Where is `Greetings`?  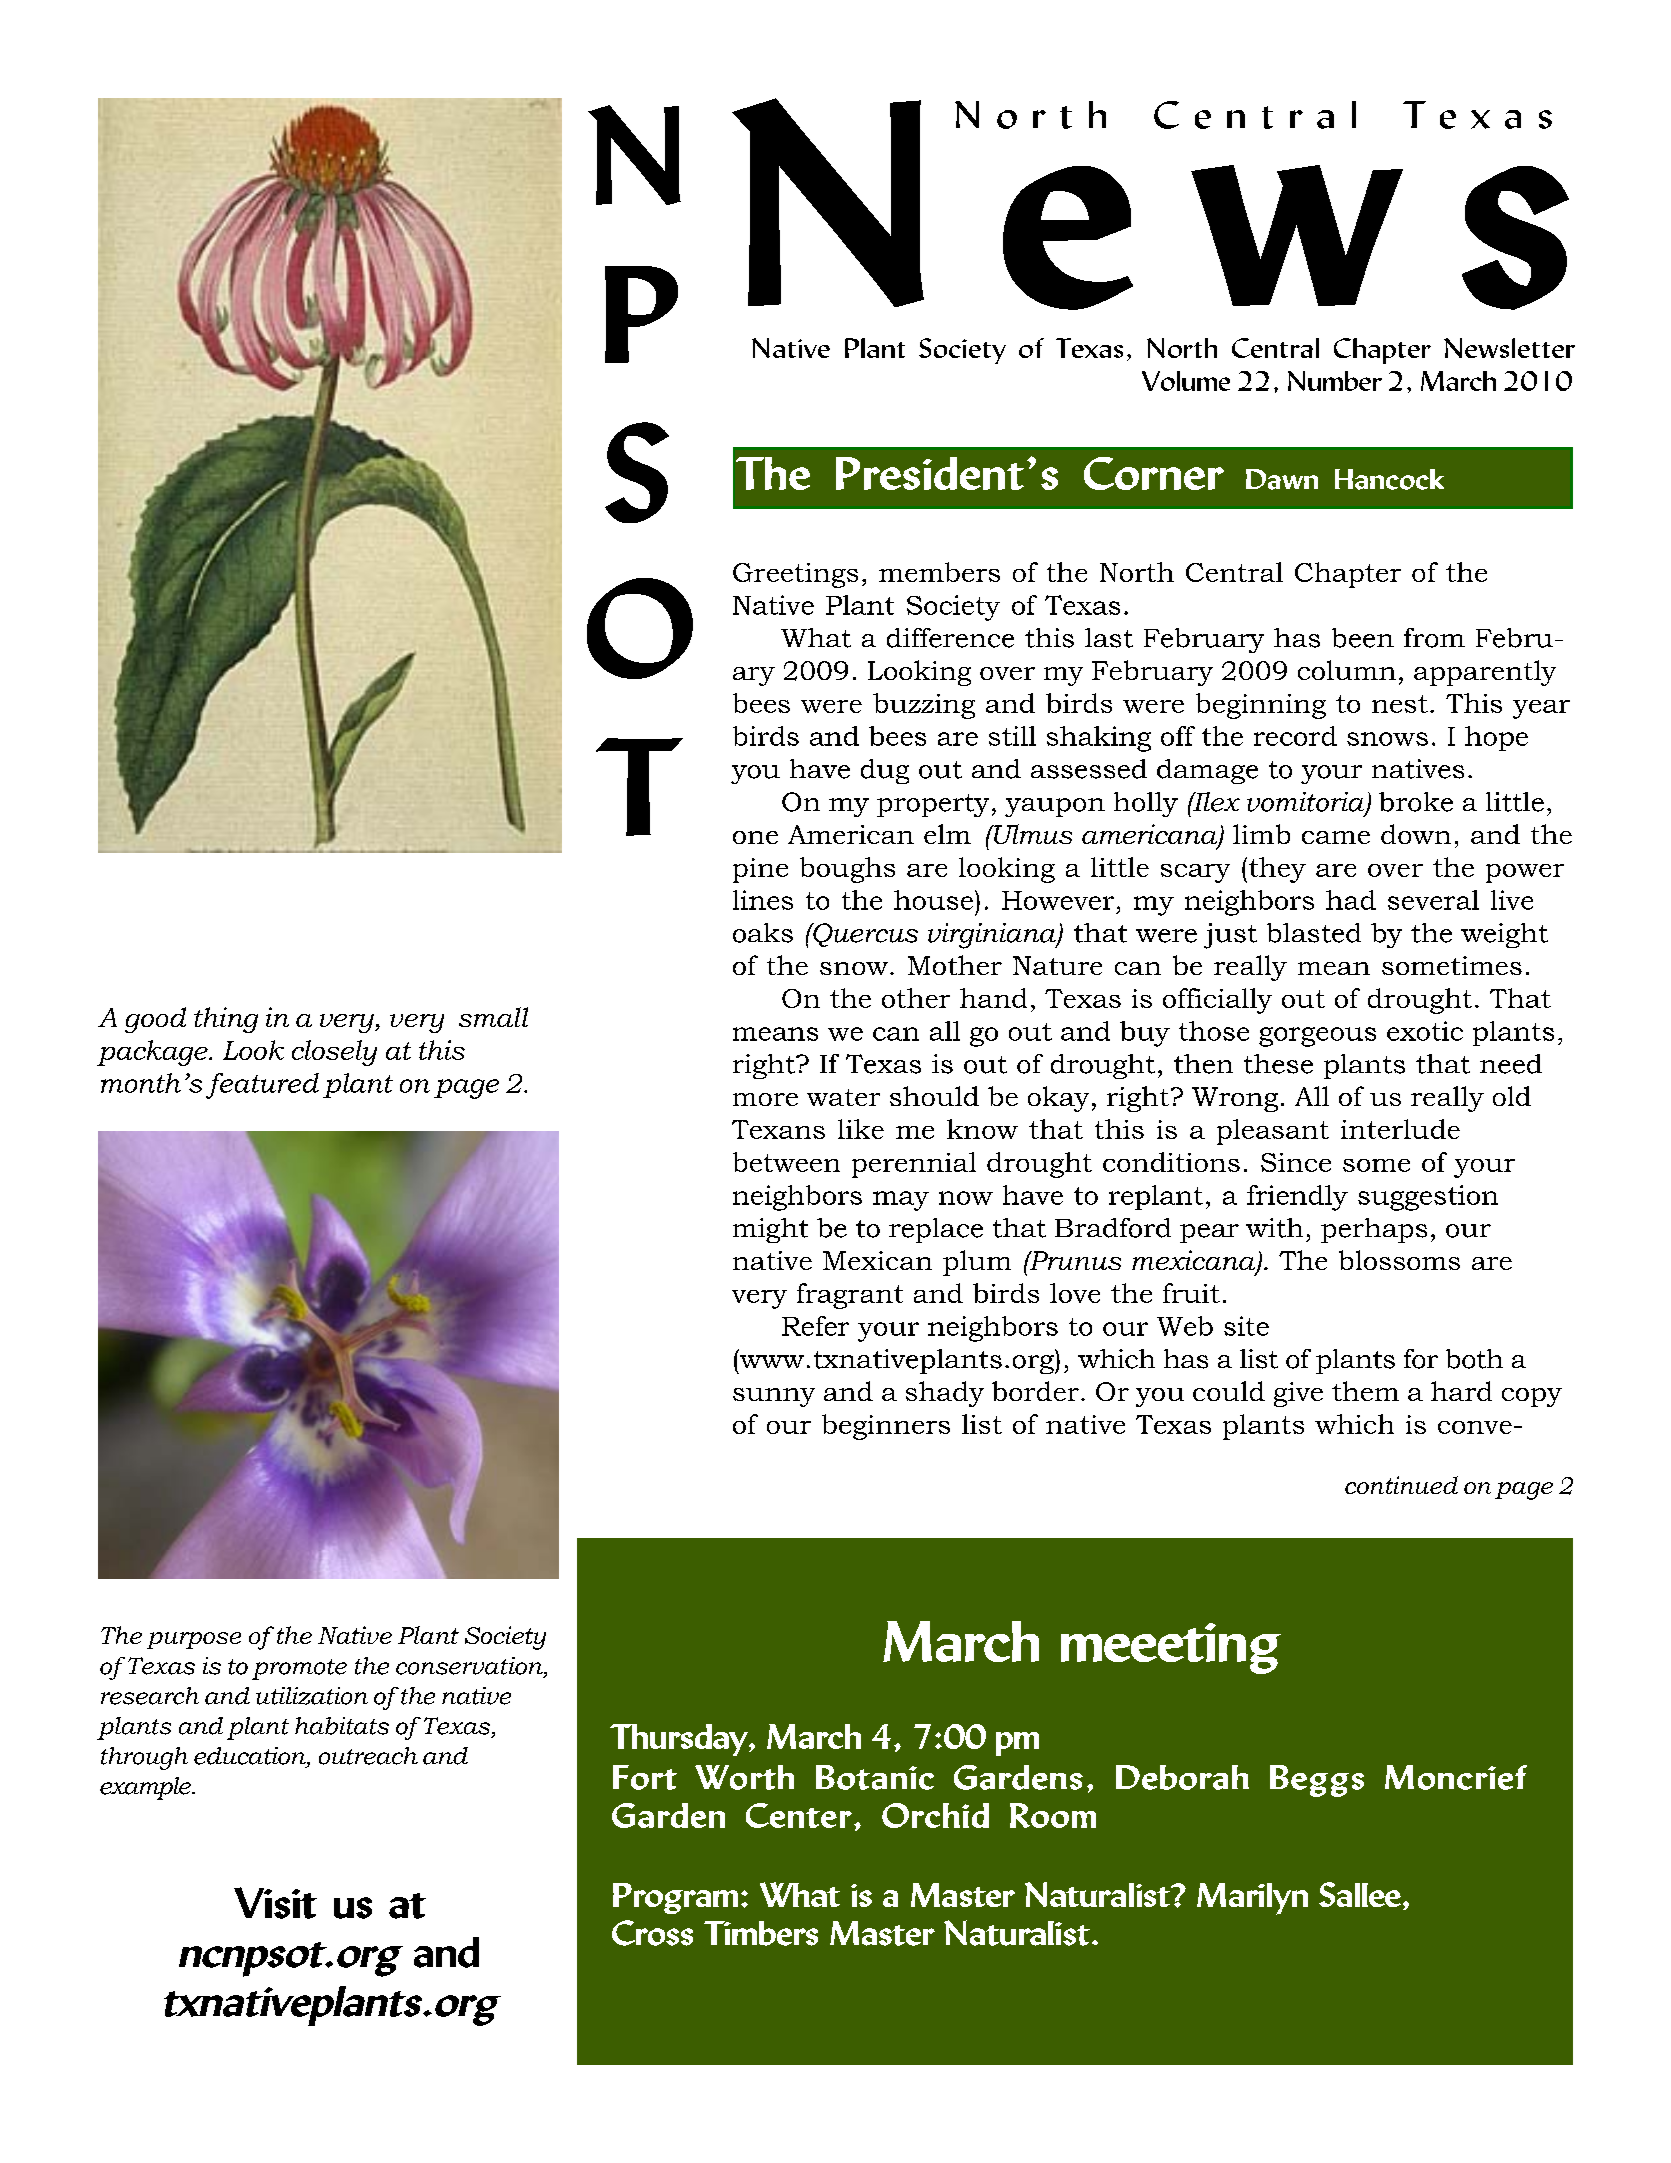
Greetings is located at coordinates (795, 575).
